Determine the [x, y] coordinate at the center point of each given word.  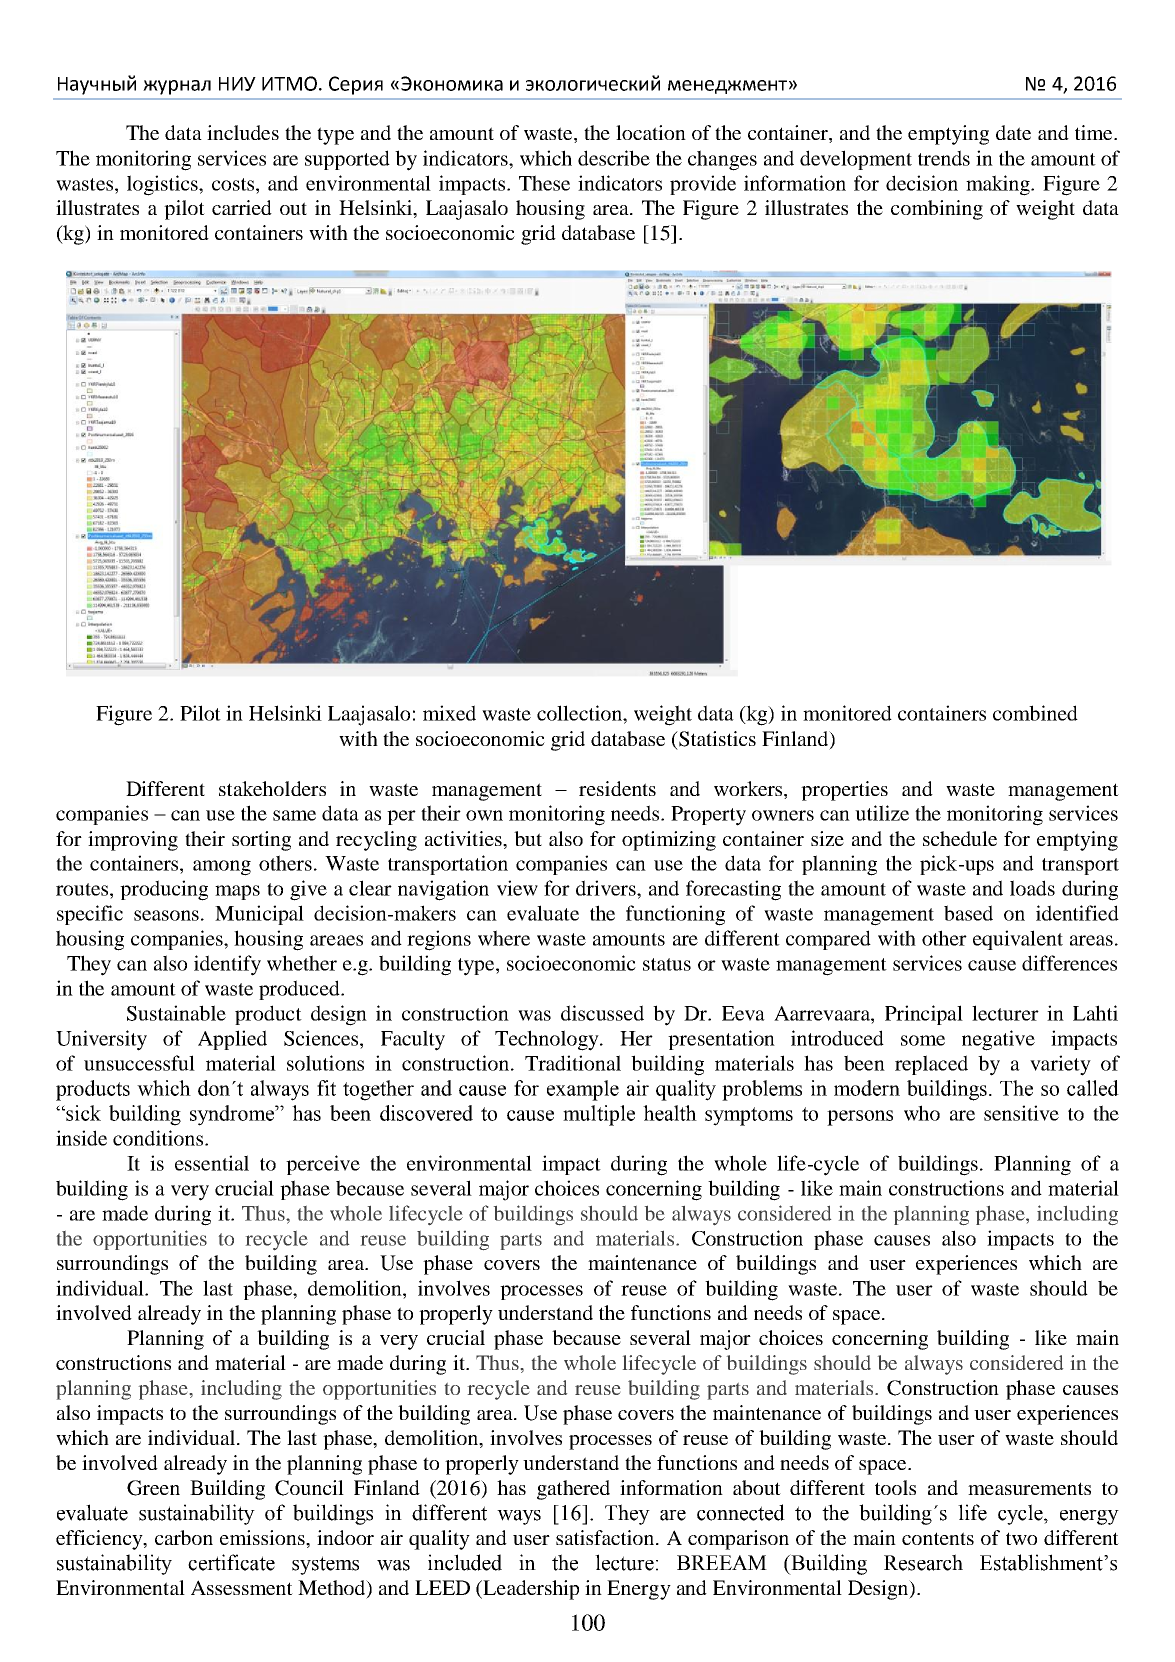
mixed [449, 713]
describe [614, 158]
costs [233, 184]
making [999, 185]
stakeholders [272, 788]
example [583, 1090]
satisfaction [606, 1537]
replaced [931, 1065]
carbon [184, 1537]
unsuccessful [139, 1063]
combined [1035, 713]
